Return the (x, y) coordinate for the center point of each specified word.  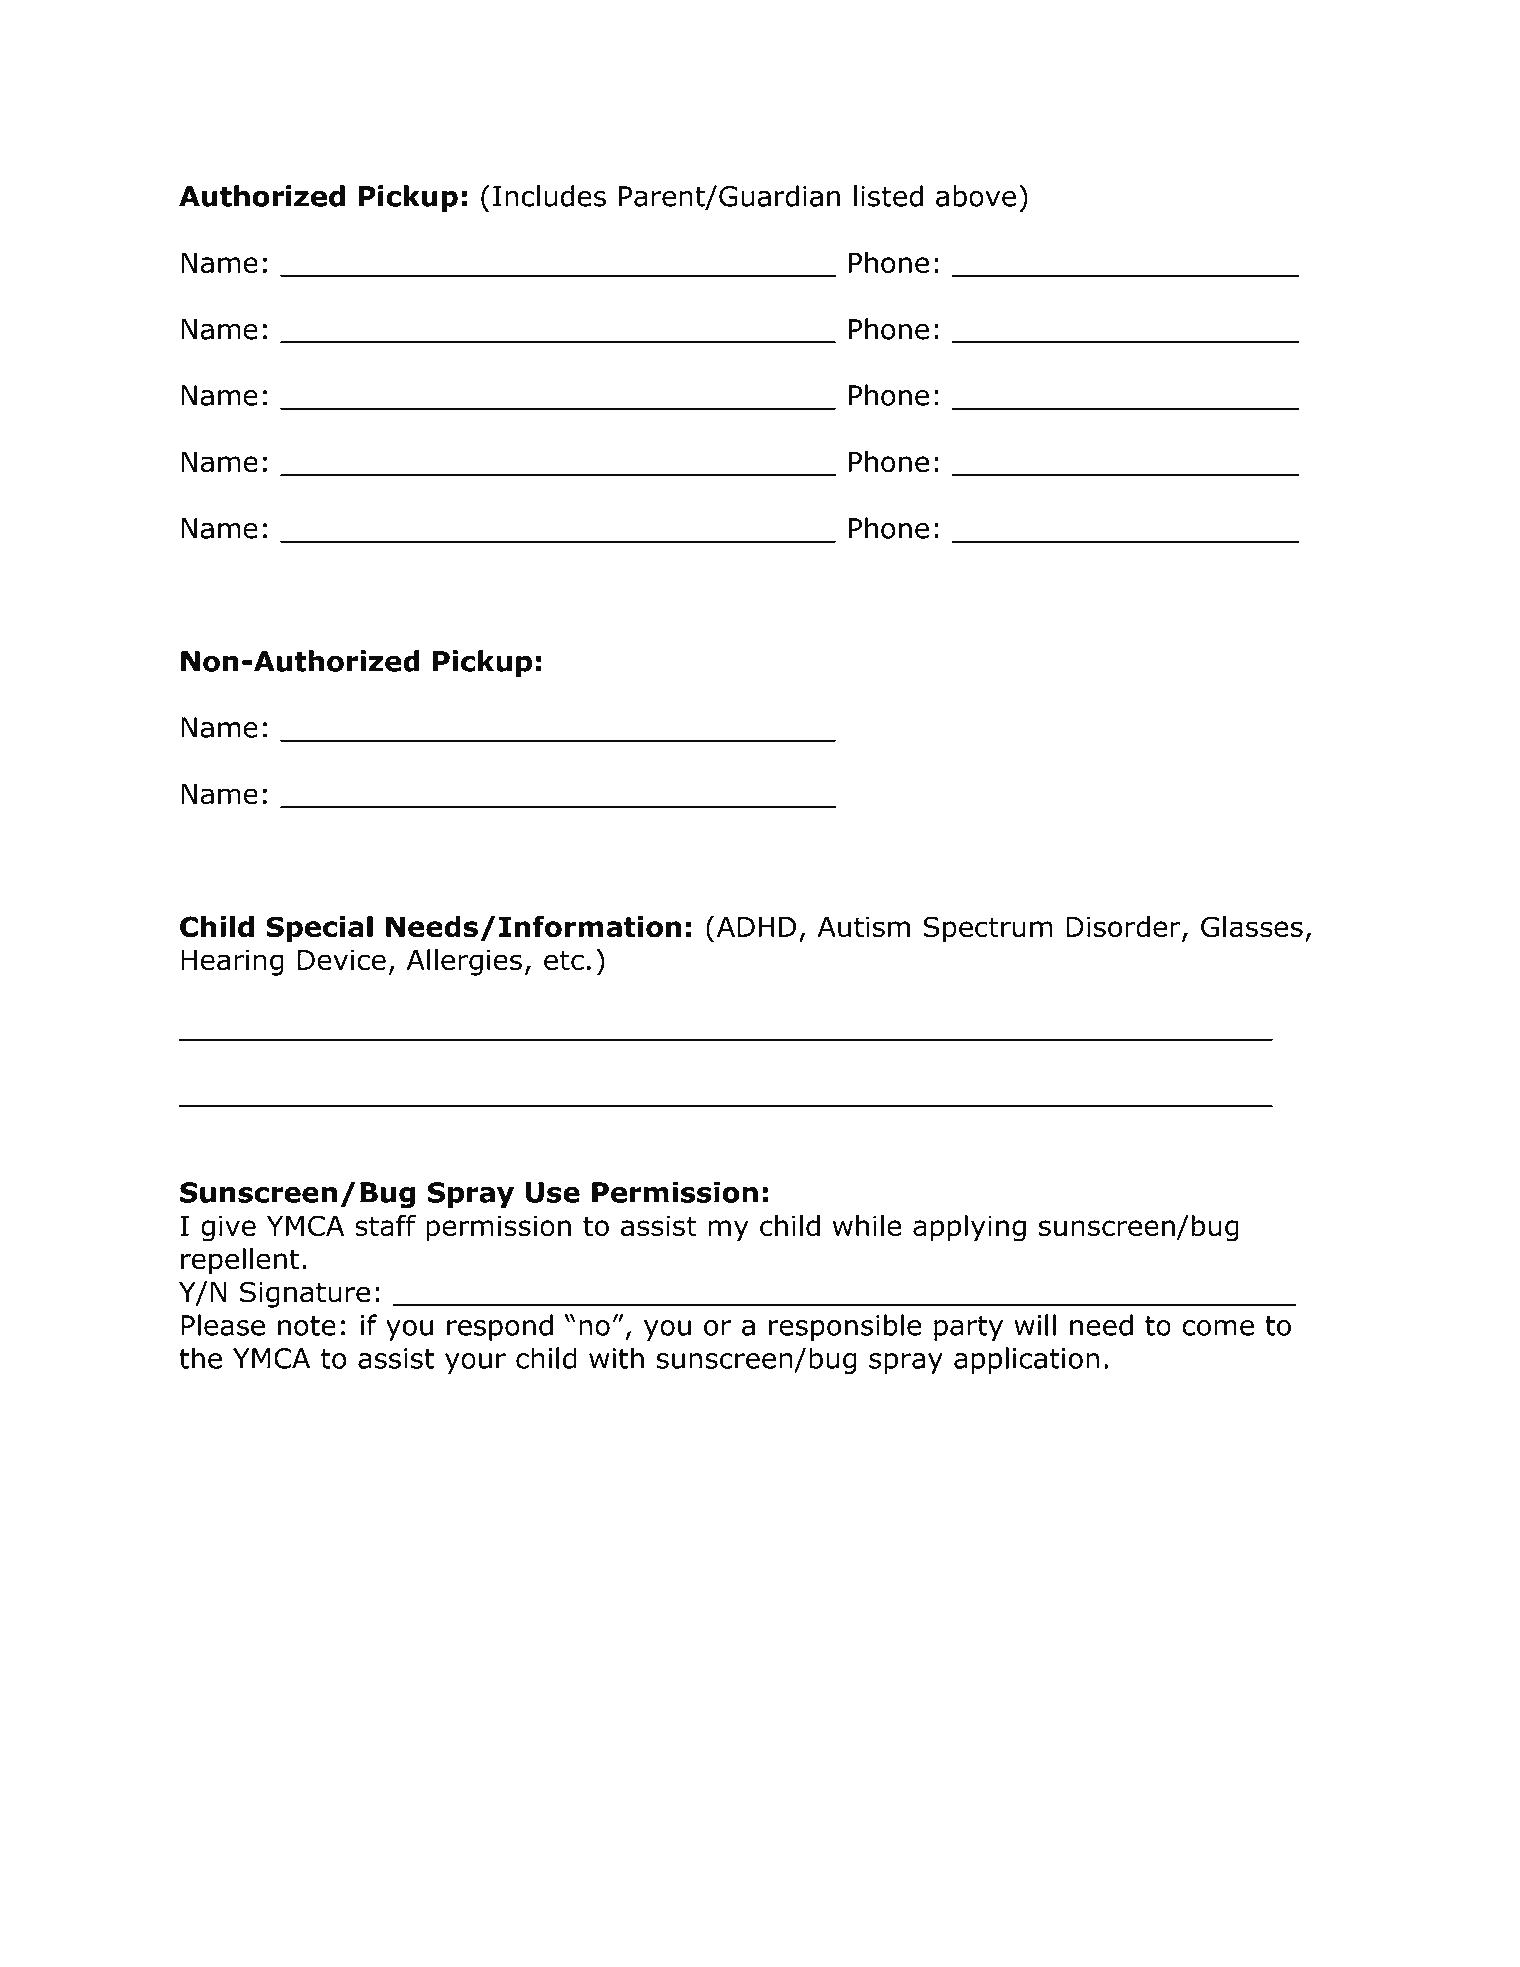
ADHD (755, 926)
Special (319, 929)
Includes (549, 196)
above (976, 196)
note (307, 1326)
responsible (845, 1327)
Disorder (1124, 928)
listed (888, 196)
